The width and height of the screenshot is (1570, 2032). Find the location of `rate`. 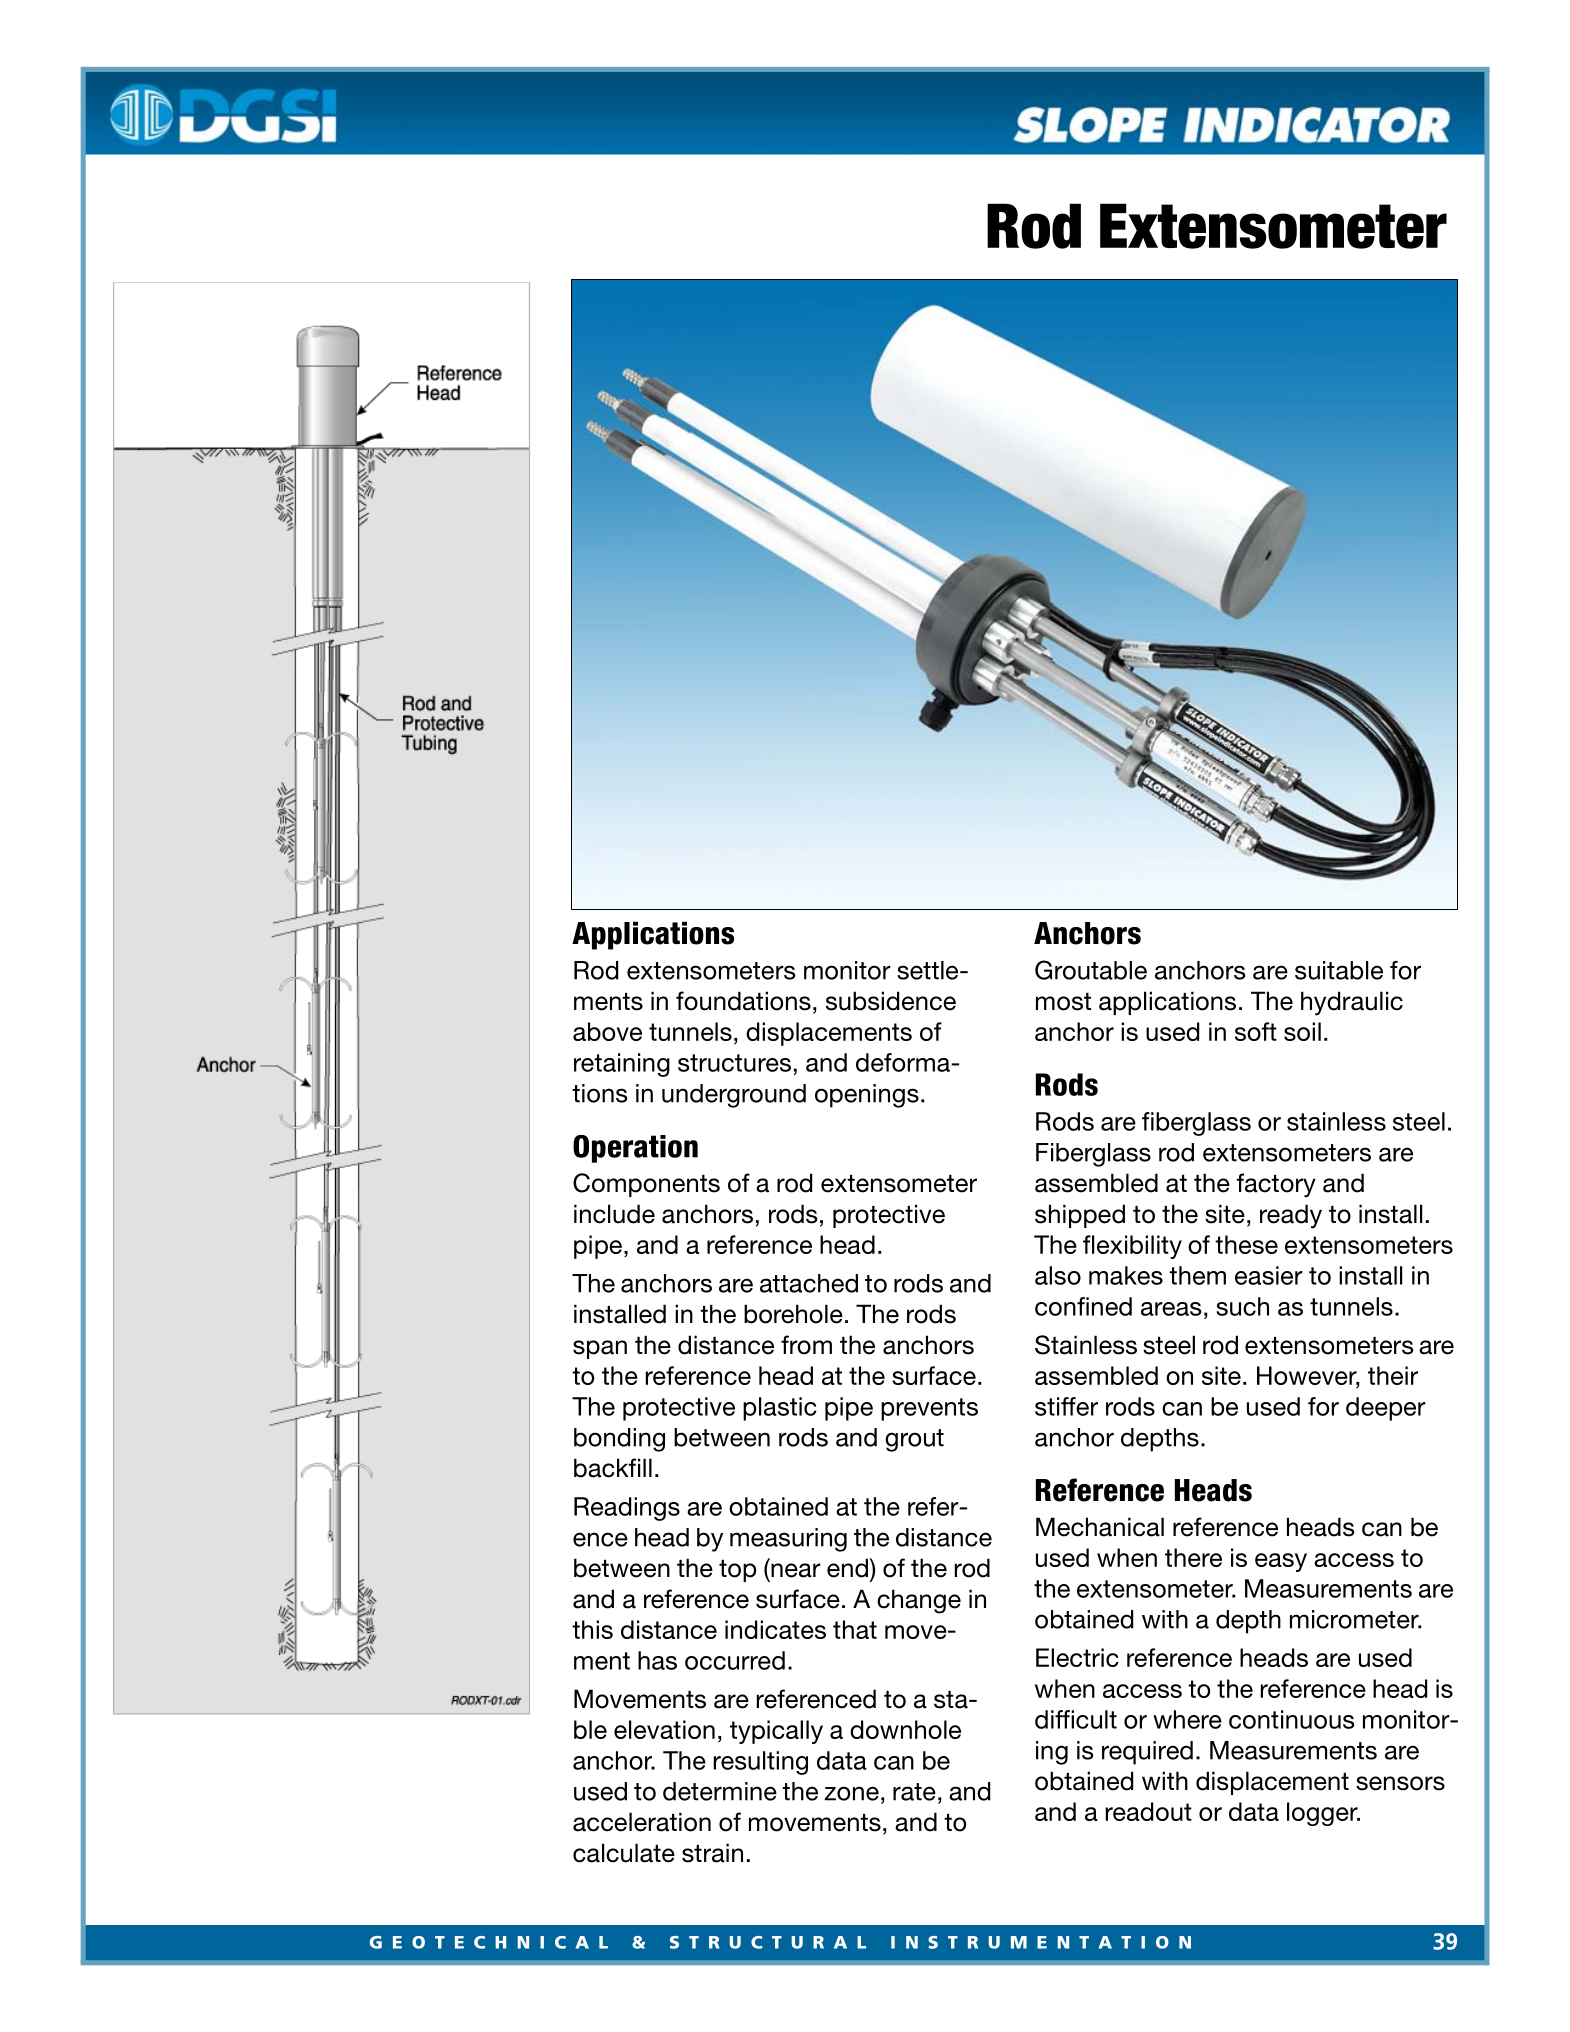

rate is located at coordinates (914, 1792).
